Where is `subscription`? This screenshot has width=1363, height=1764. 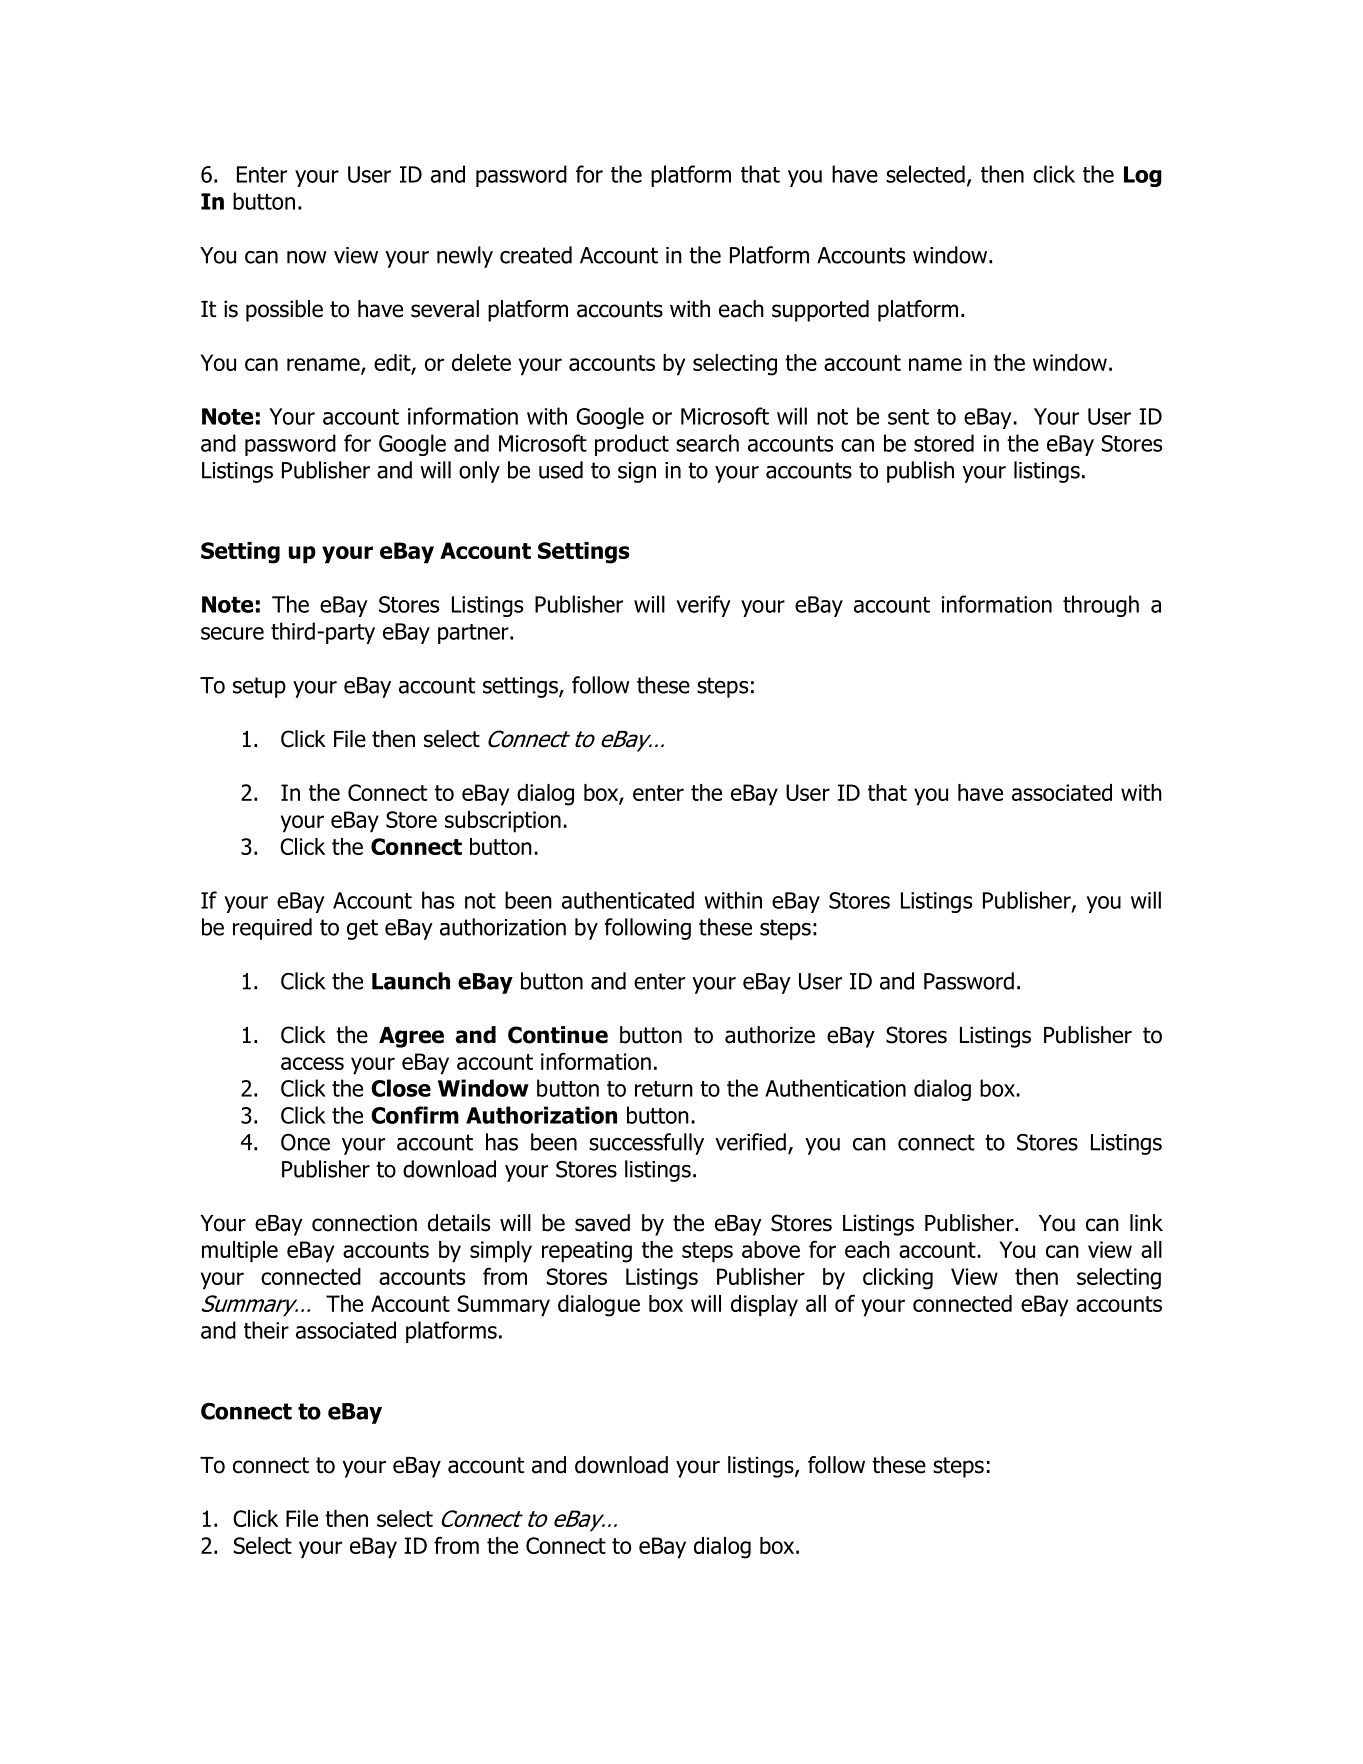 subscription is located at coordinates (503, 822).
